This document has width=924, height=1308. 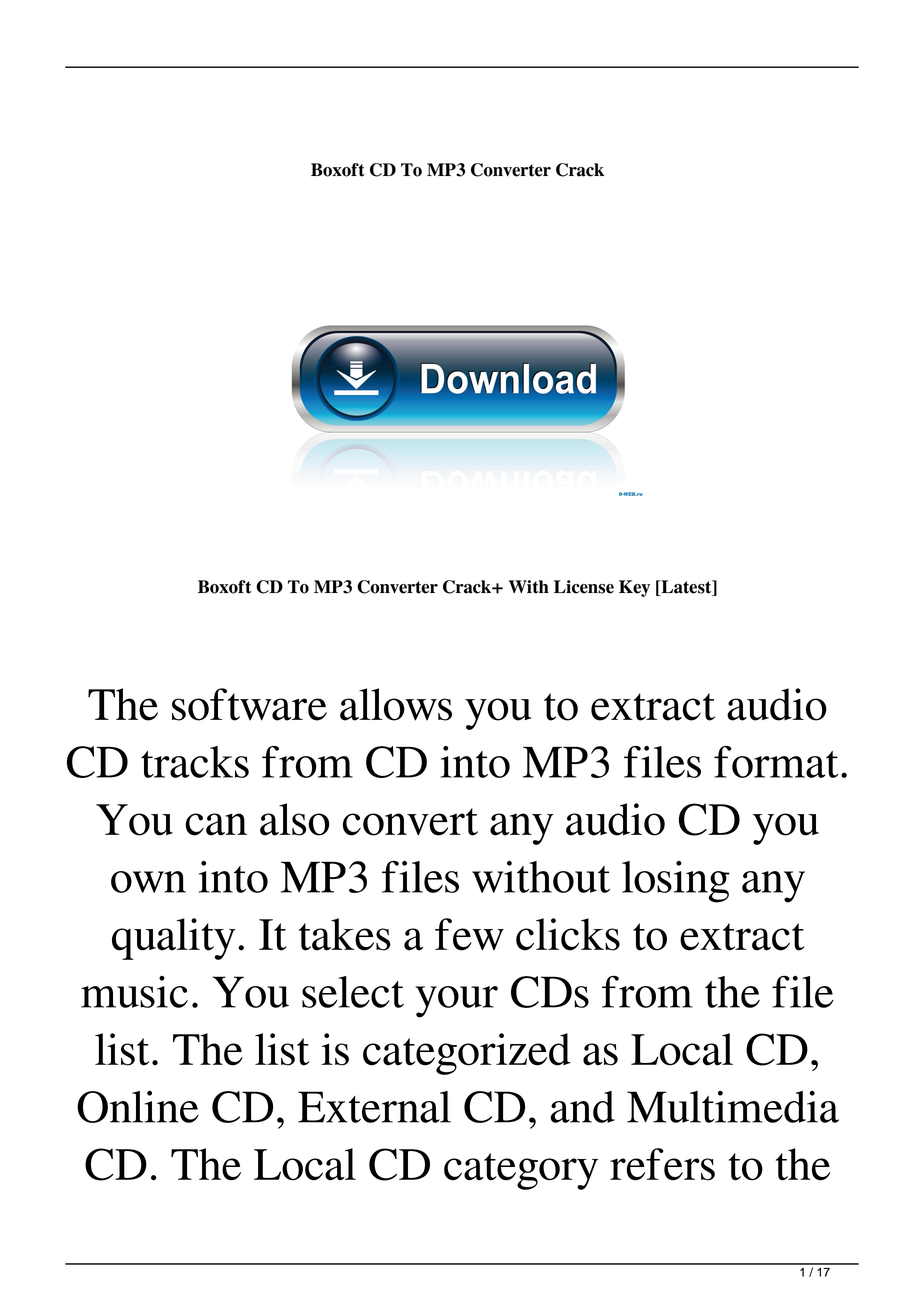 I want to click on format, so click(x=776, y=762).
